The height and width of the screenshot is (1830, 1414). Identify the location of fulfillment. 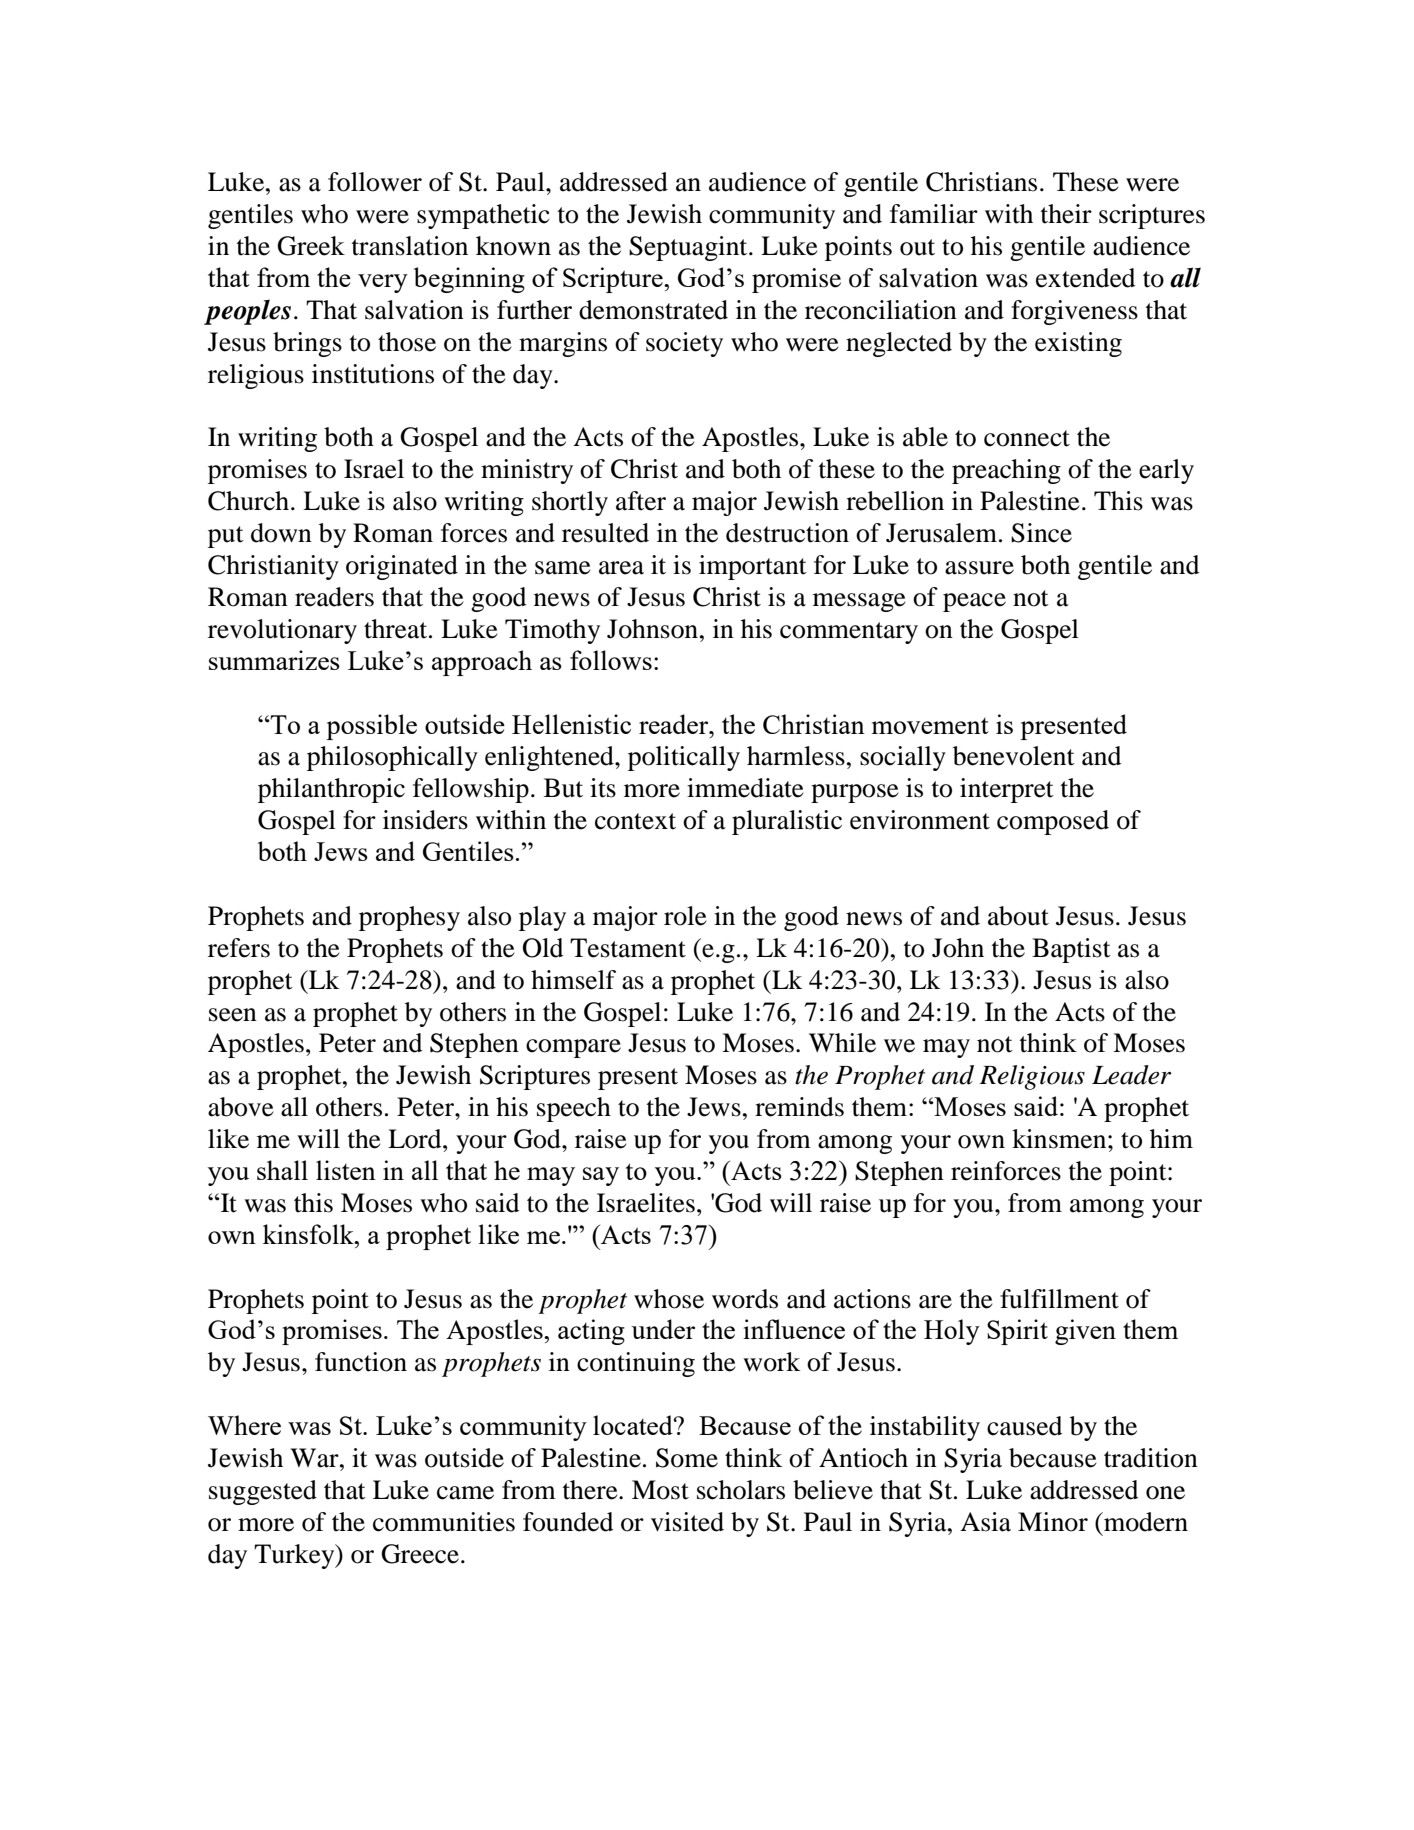
(1059, 1299).
